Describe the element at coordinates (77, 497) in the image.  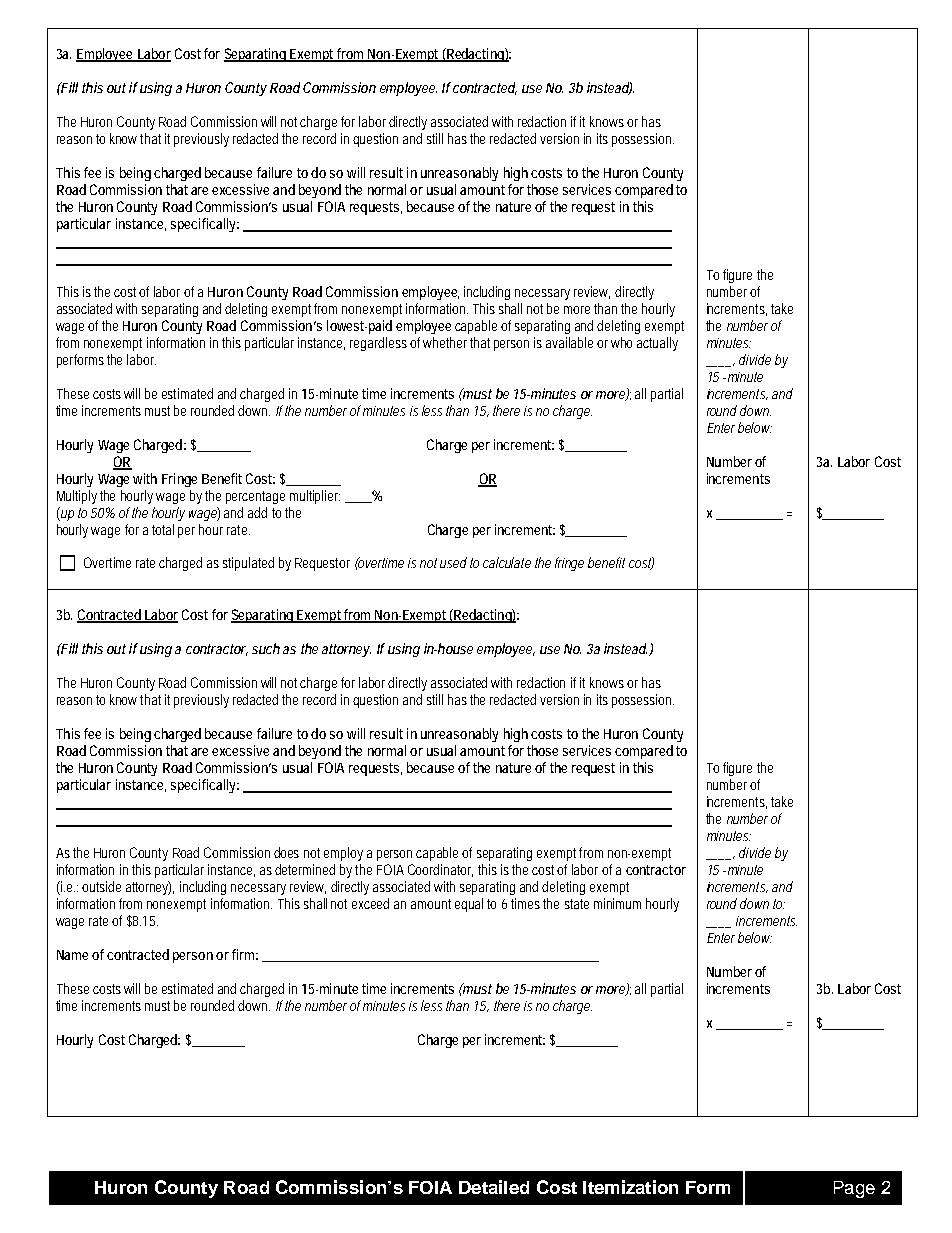
I see `Multiply` at that location.
